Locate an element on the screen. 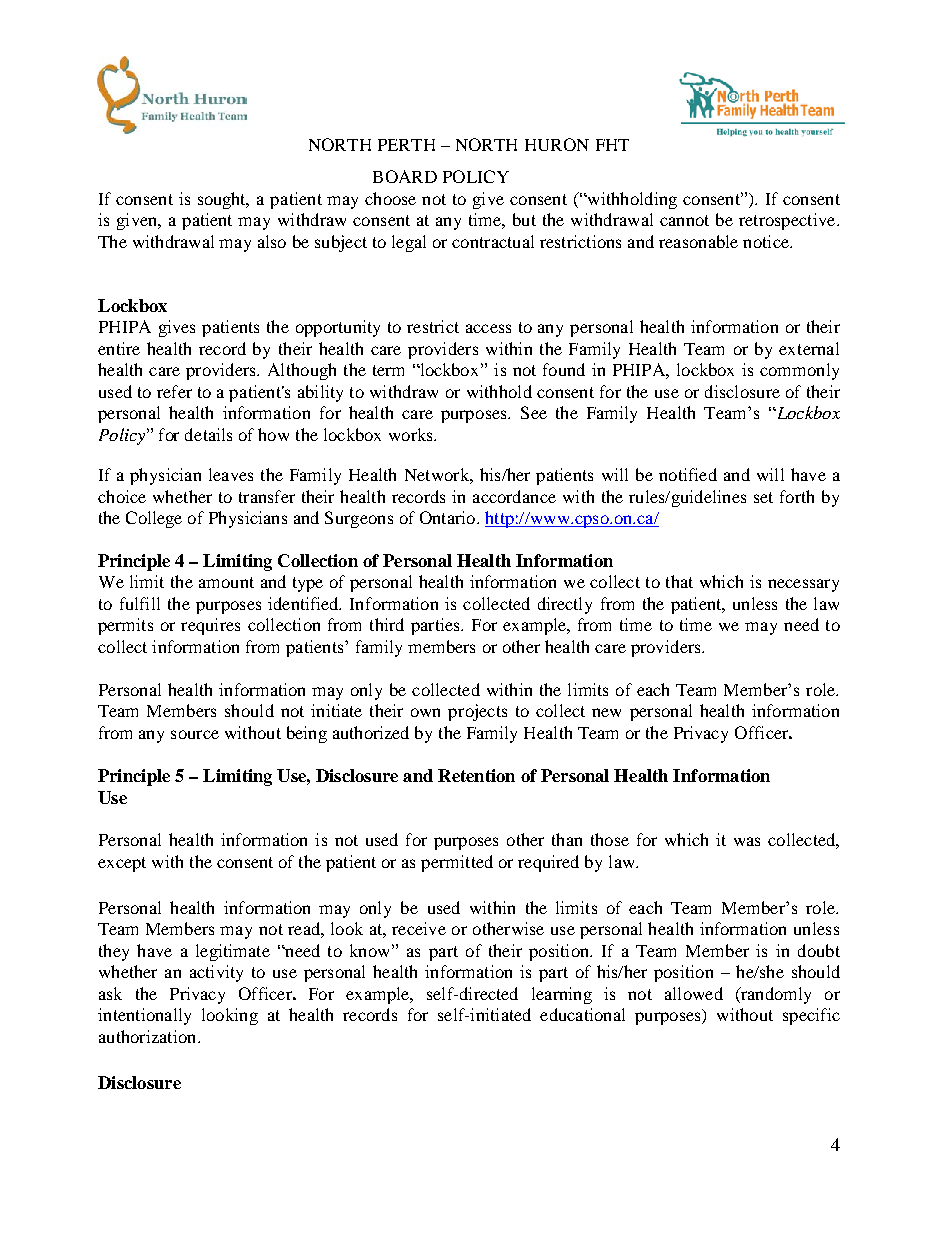 The height and width of the screenshot is (1233, 952). BOARD is located at coordinates (405, 176).
